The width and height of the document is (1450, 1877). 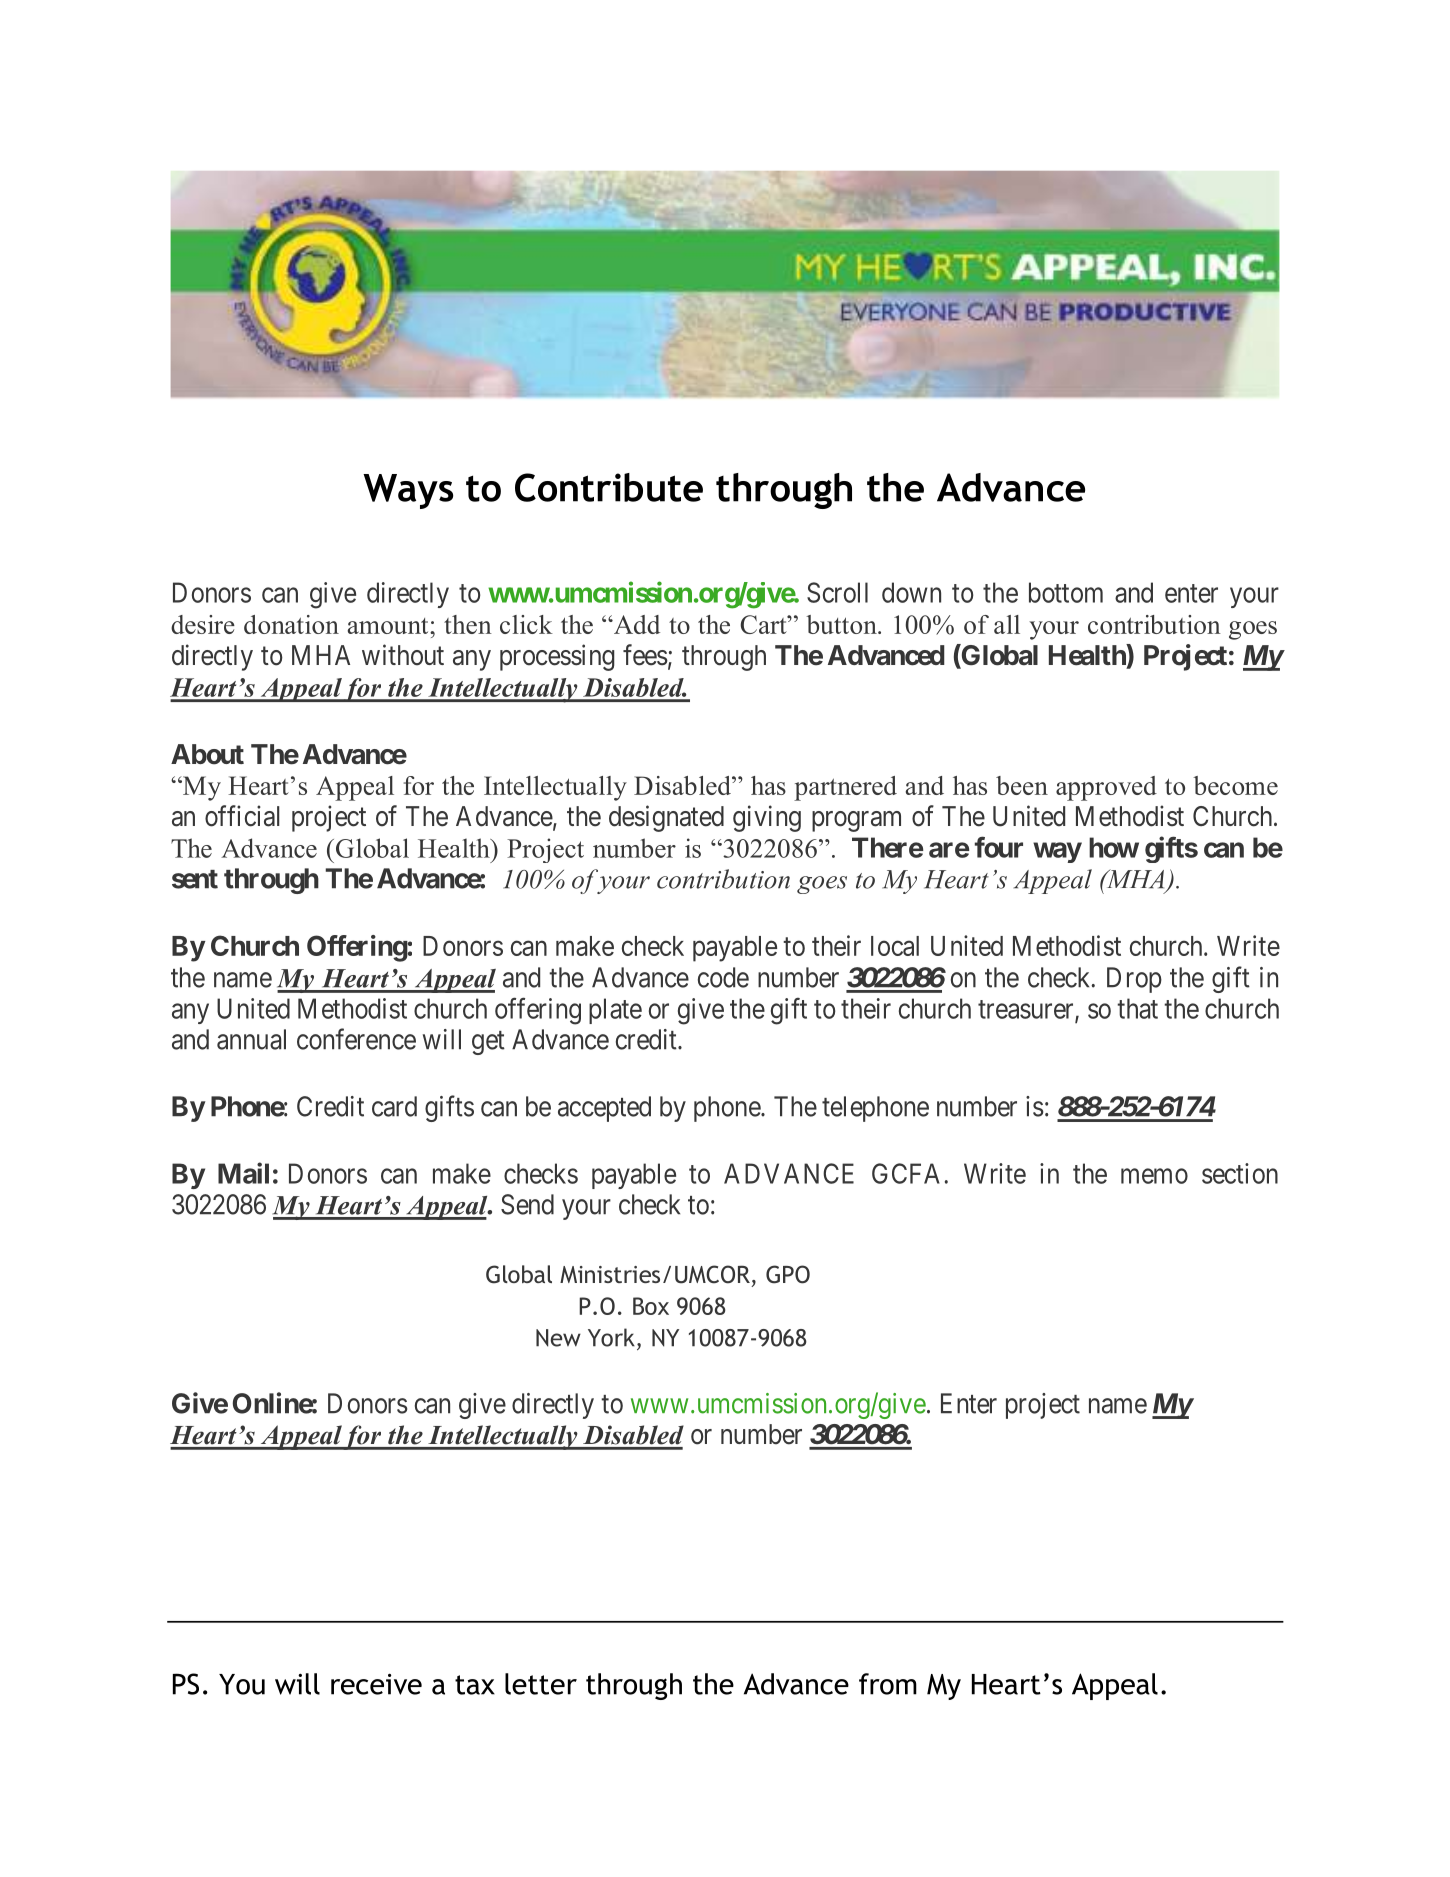 I want to click on code, so click(x=723, y=977).
